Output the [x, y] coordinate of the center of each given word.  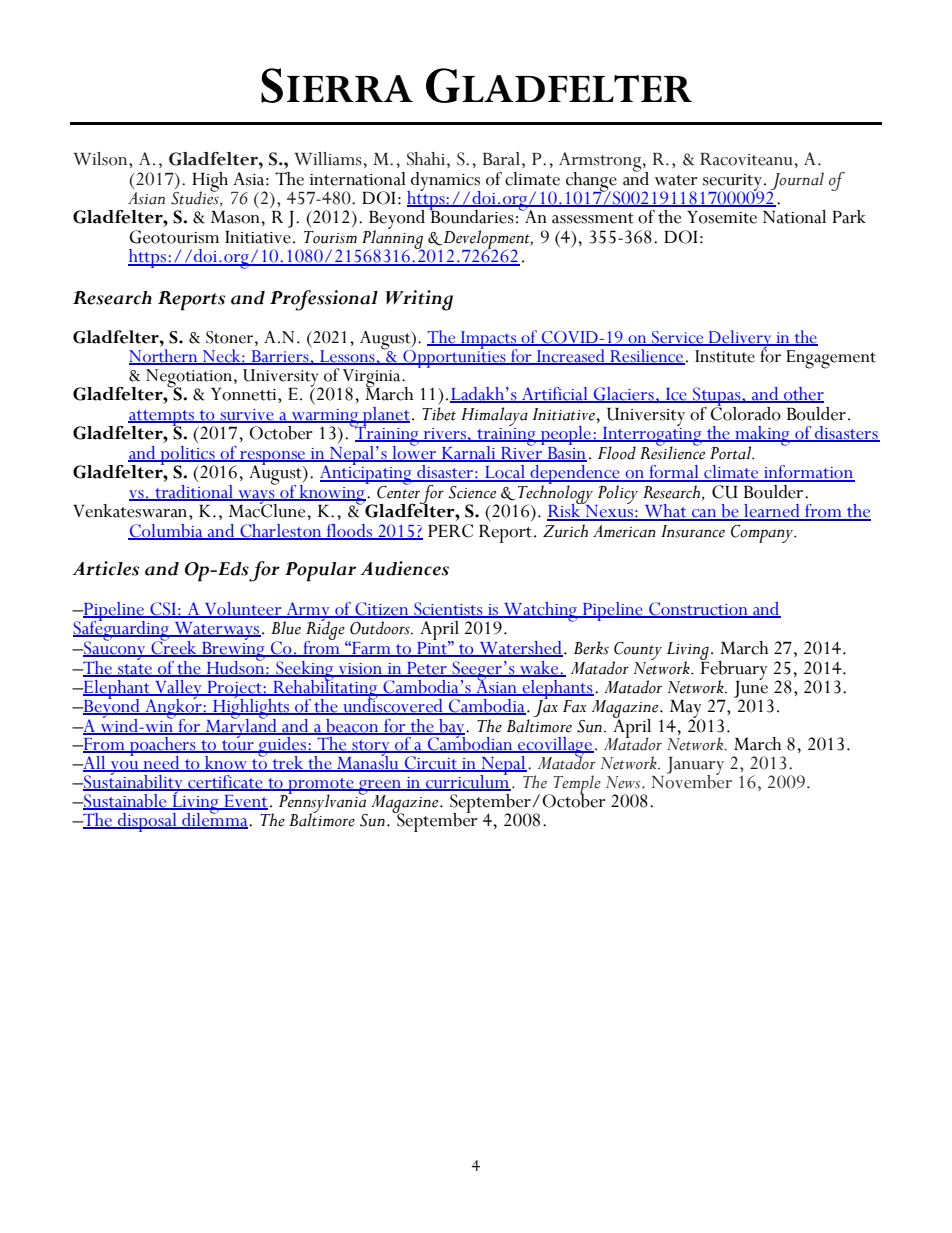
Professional [324, 300]
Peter [427, 669]
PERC [450, 531]
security [732, 183]
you [124, 769]
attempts [162, 419]
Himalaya [494, 416]
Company [763, 534]
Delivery [740, 340]
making [762, 437]
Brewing [233, 650]
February [734, 670]
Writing [419, 300]
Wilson [101, 159]
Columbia [166, 532]
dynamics [444, 182]
